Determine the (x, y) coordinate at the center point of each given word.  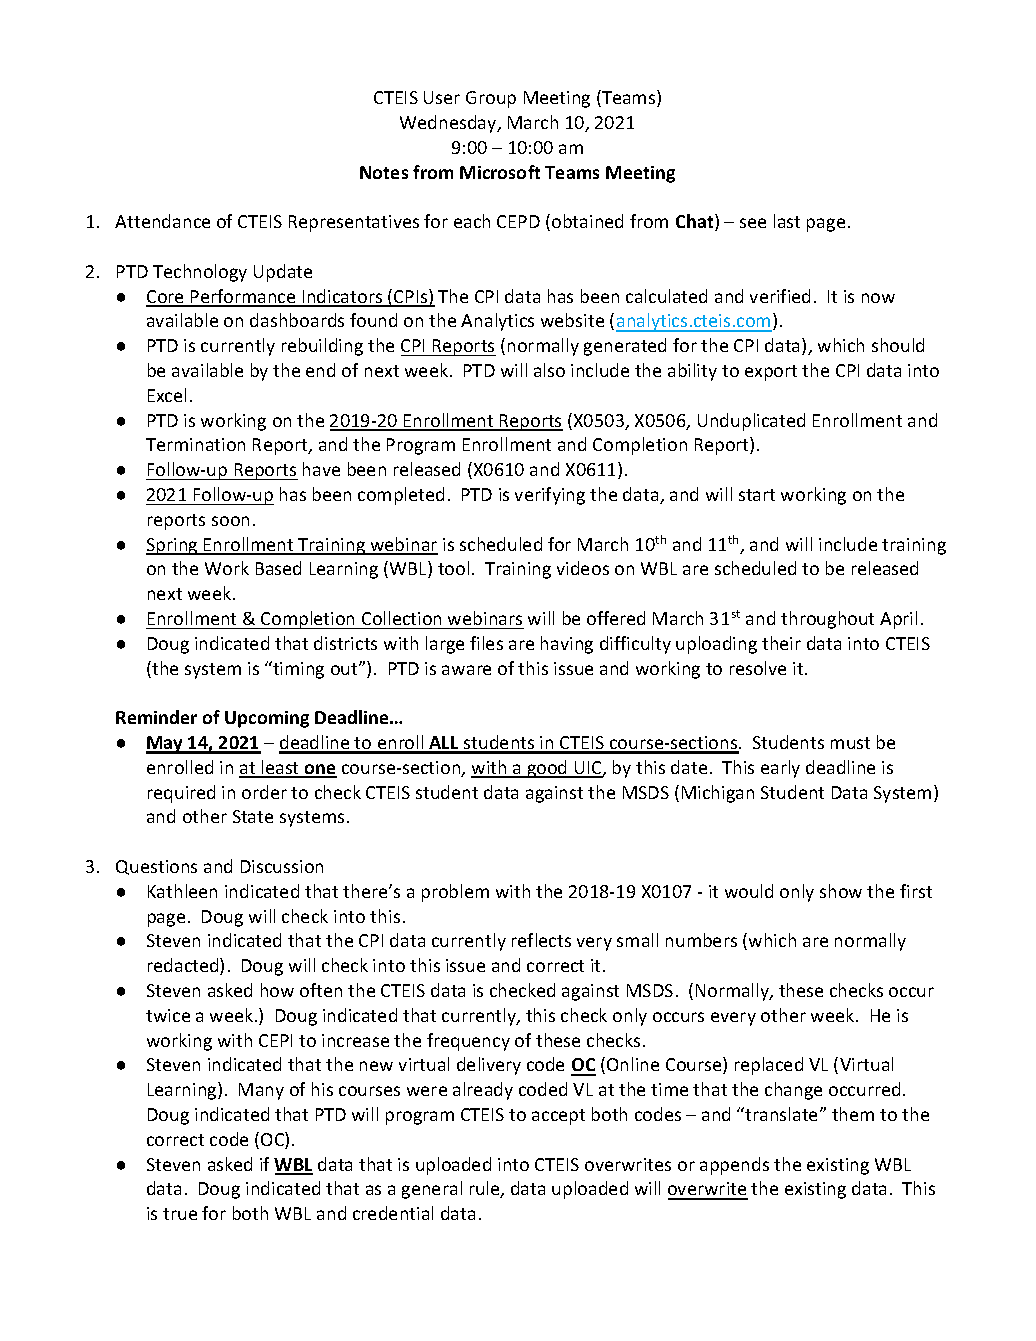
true (180, 1214)
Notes (384, 172)
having (567, 645)
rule (486, 1189)
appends (734, 1166)
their (781, 643)
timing (297, 670)
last (787, 221)
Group (491, 99)
